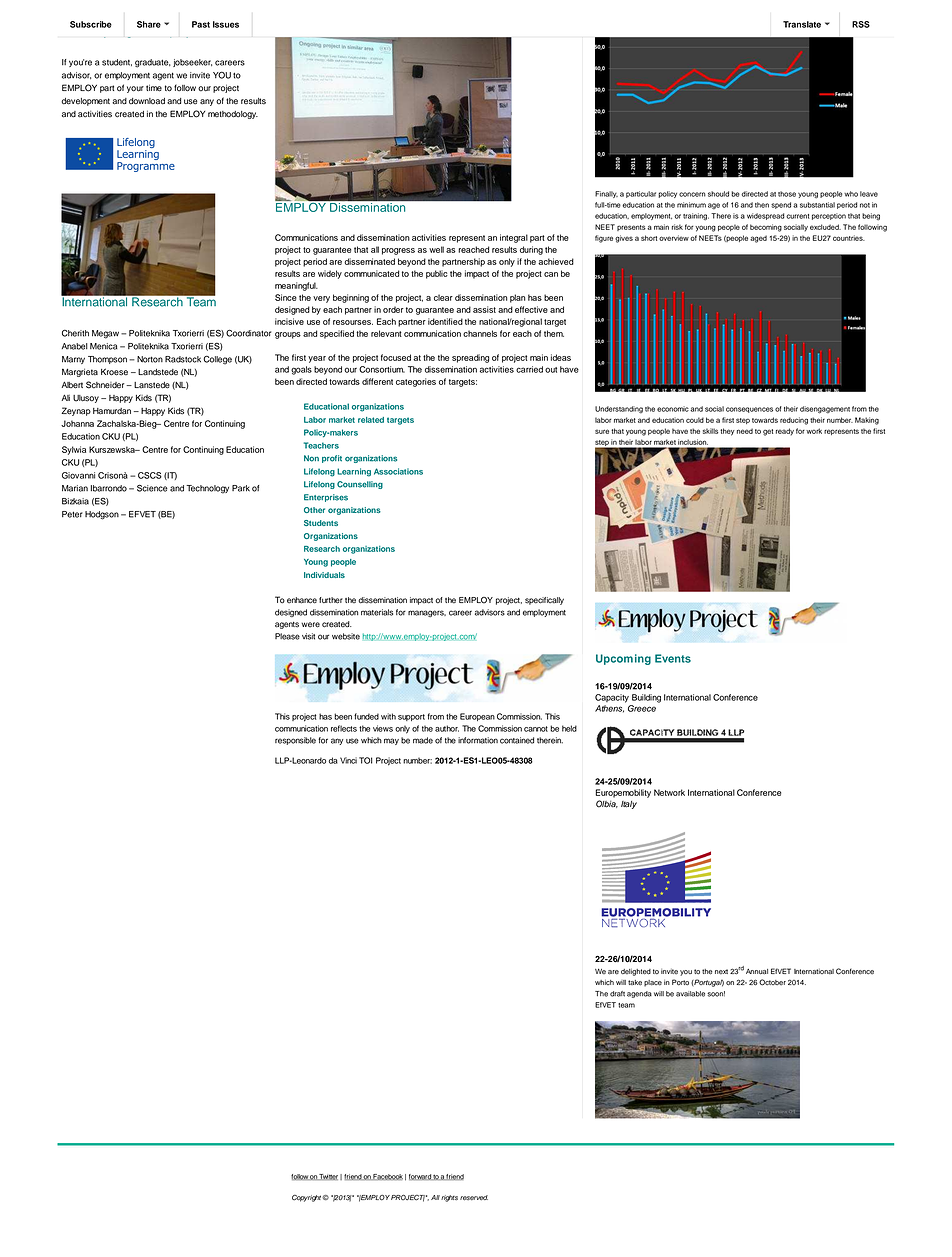 The image size is (952, 1257). Describe the element at coordinates (758, 239) in the screenshot. I see `aged` at that location.
